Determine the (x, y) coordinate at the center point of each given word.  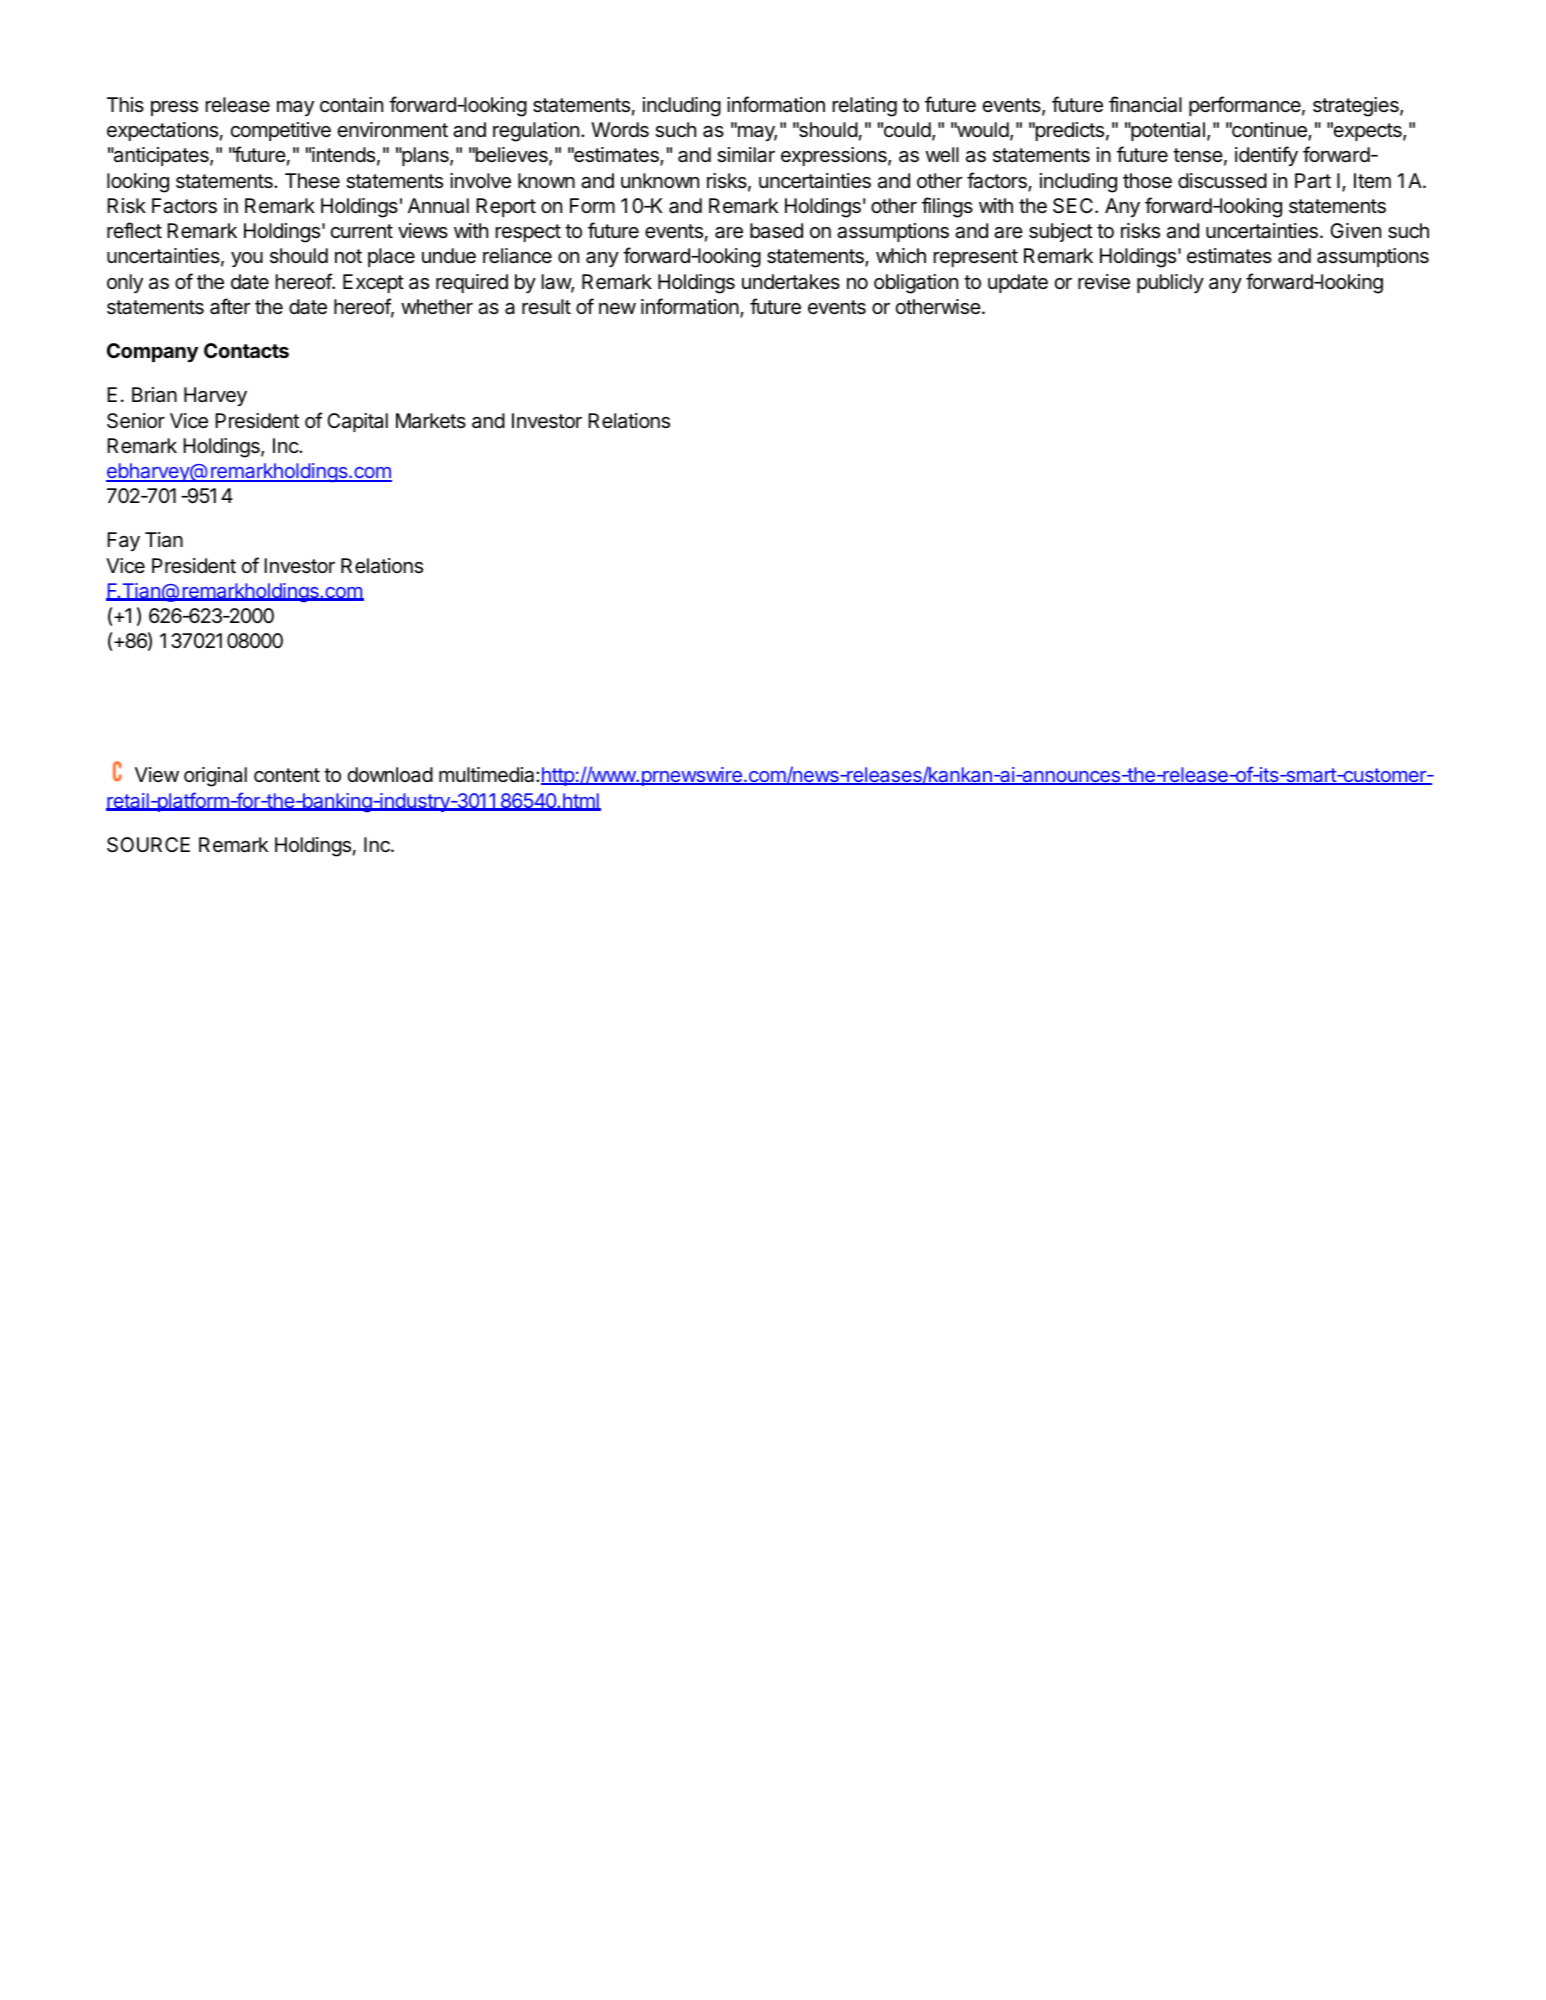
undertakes (791, 282)
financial (1145, 104)
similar (746, 155)
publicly (1170, 283)
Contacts (246, 350)
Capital (357, 422)
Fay (123, 541)
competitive (281, 131)
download (390, 774)
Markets (431, 421)
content (287, 775)
